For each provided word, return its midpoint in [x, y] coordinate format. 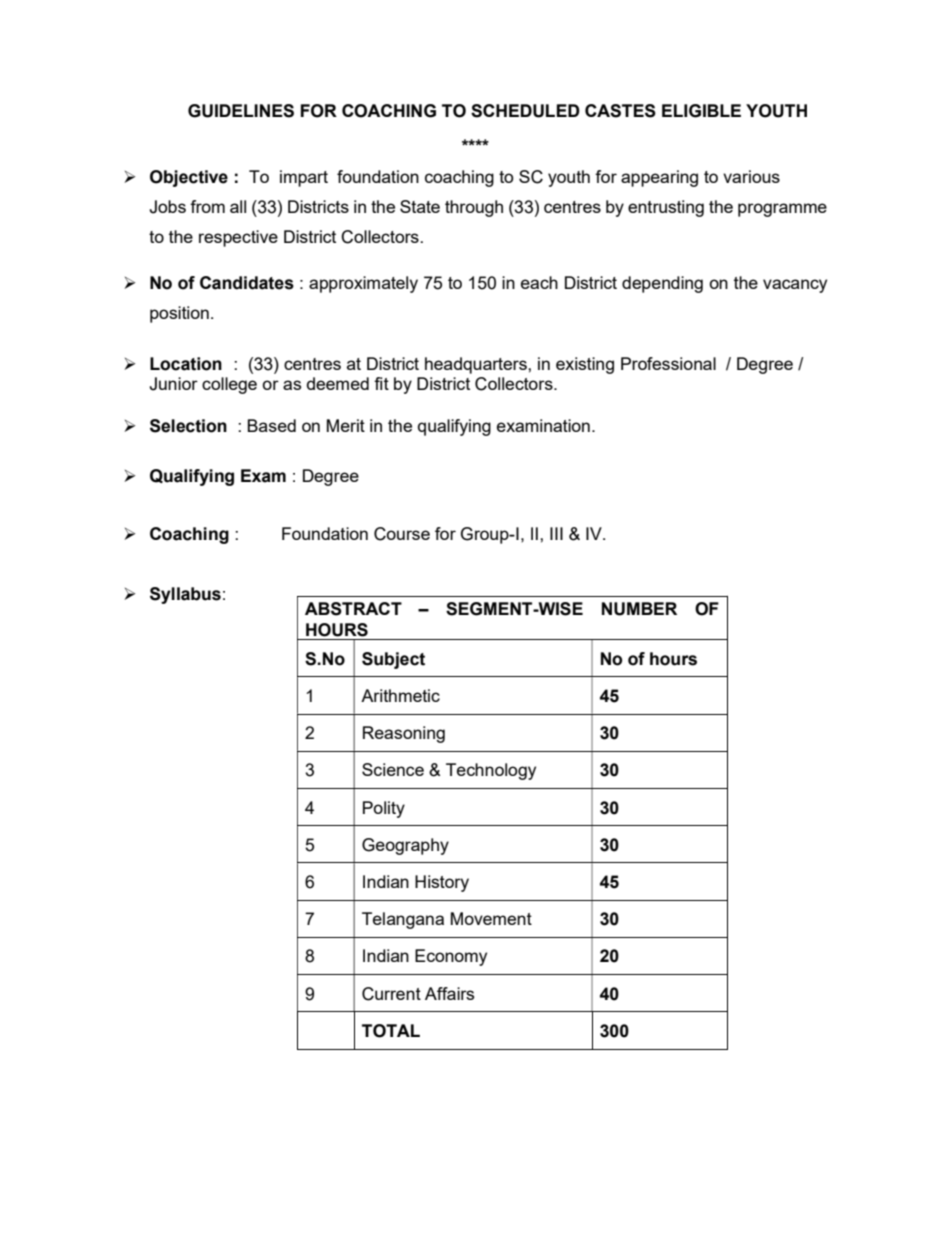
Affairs [449, 993]
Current [391, 994]
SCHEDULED [525, 111]
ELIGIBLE [701, 111]
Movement [491, 918]
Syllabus [185, 595]
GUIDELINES [241, 111]
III [556, 533]
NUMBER [639, 609]
